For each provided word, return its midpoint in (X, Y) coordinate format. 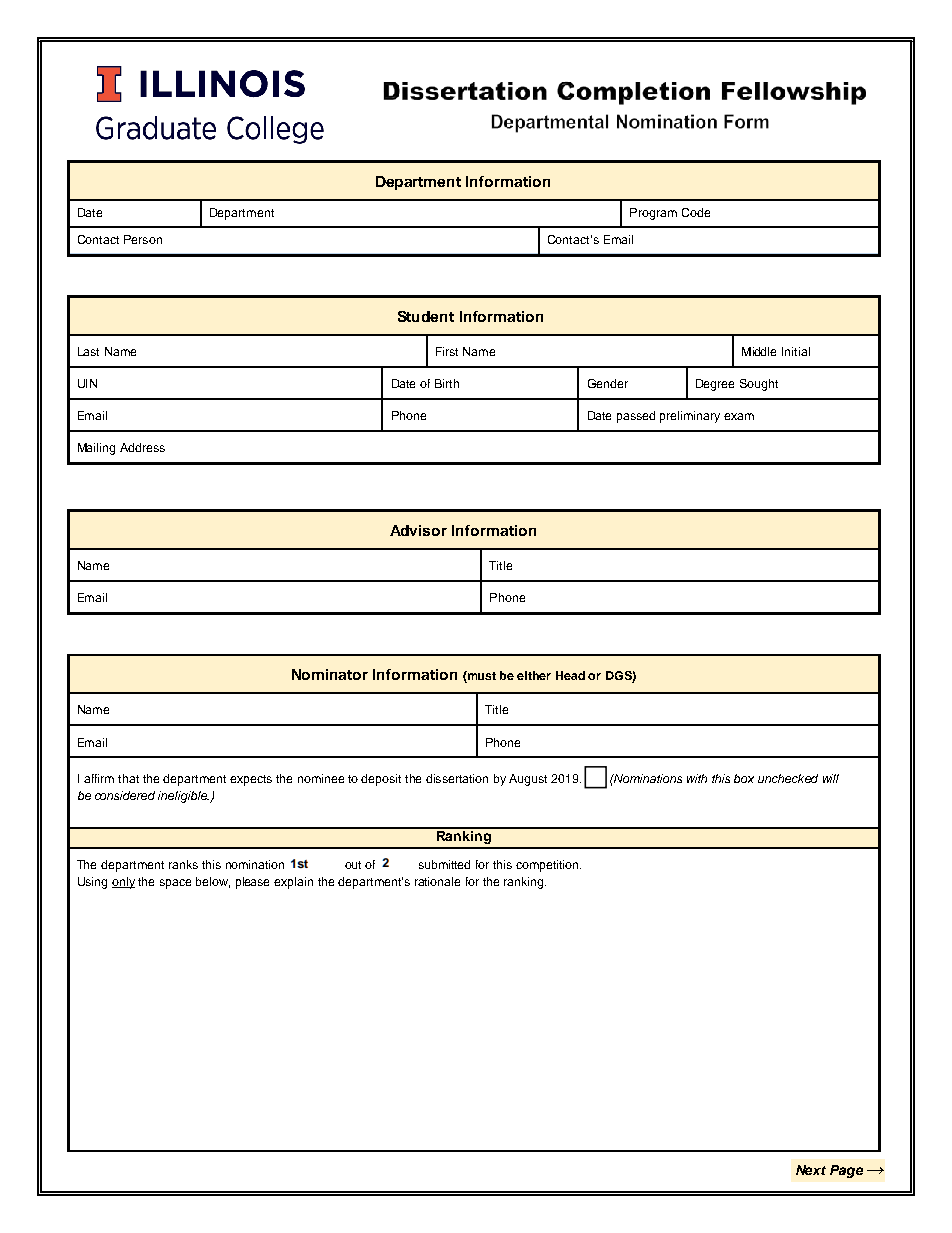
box (744, 778)
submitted (444, 864)
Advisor (418, 530)
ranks (183, 864)
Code (696, 212)
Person (143, 239)
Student (426, 316)
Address (142, 447)
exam (739, 416)
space (175, 884)
